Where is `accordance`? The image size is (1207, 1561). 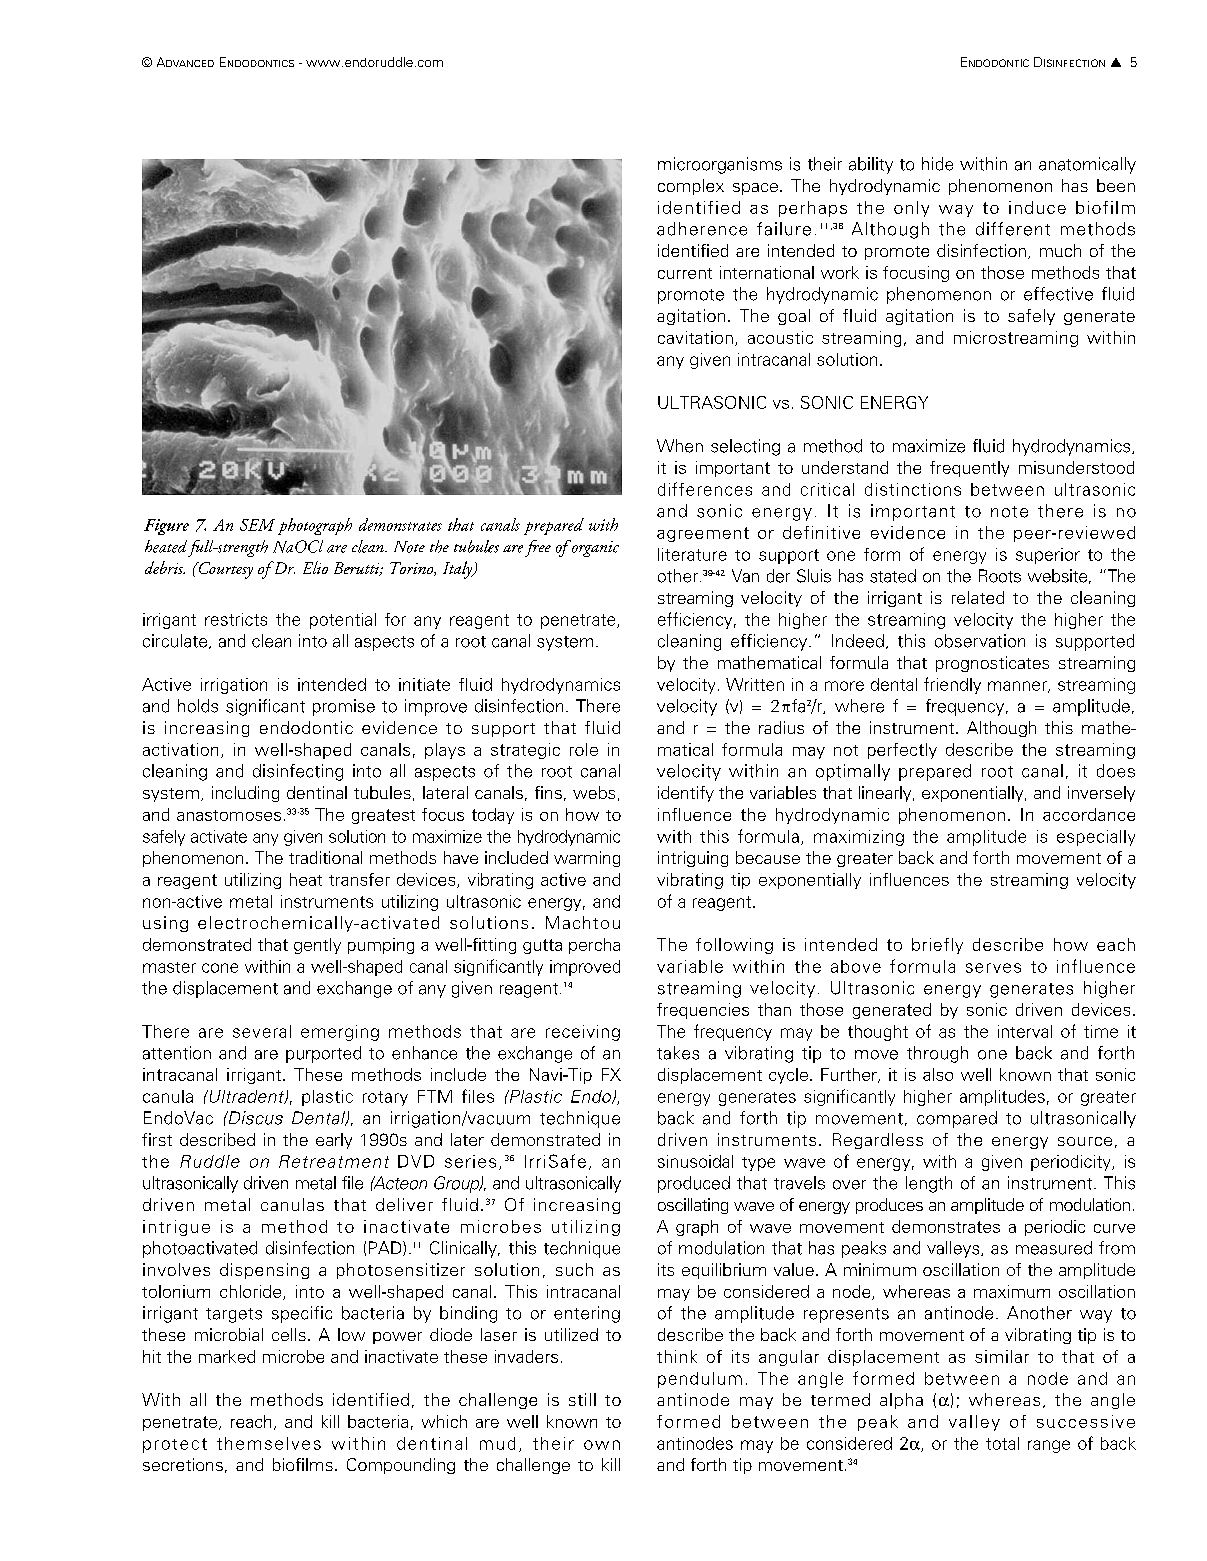
accordance is located at coordinates (1089, 814).
